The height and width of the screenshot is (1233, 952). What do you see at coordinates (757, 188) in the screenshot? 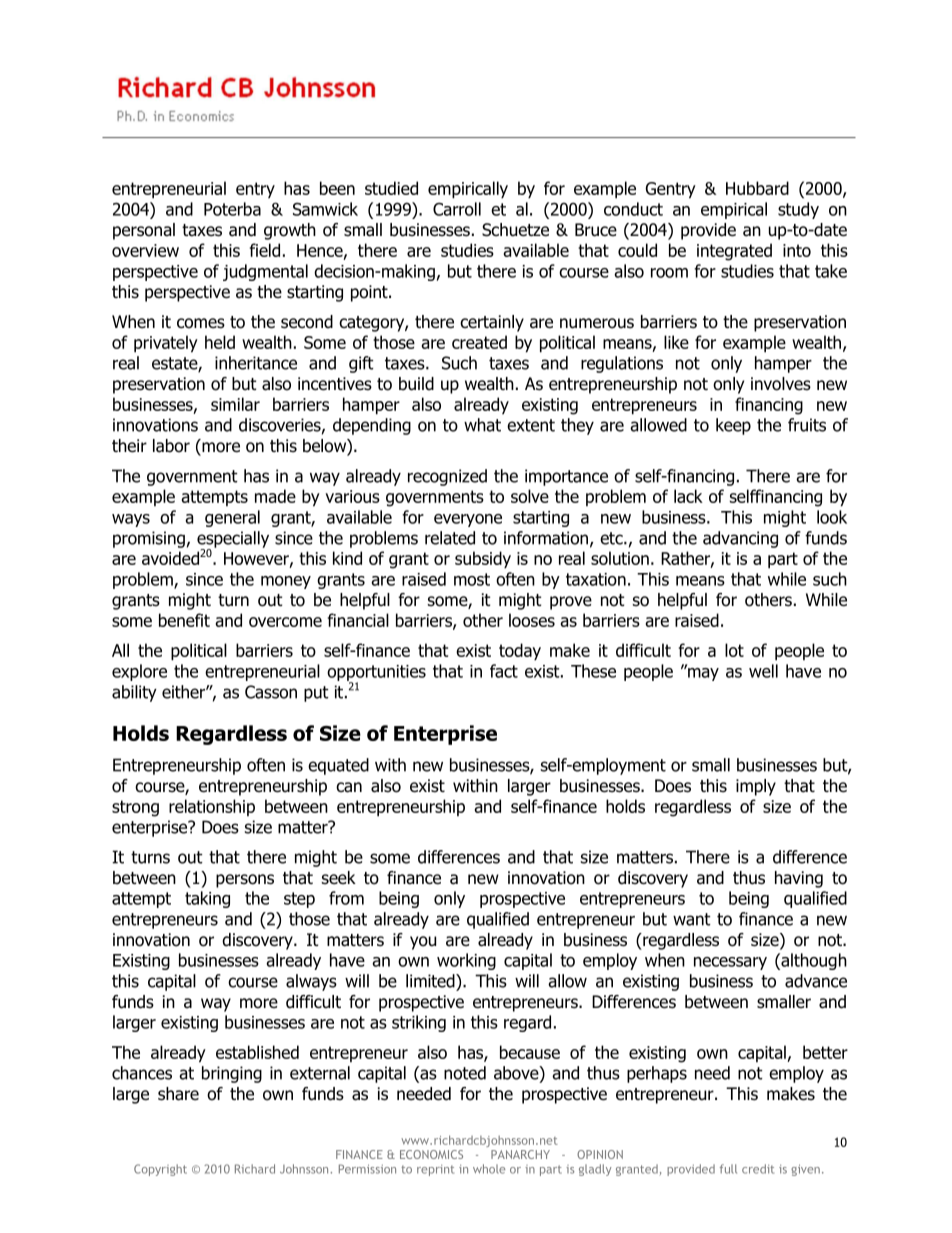
I see `Hubbard` at bounding box center [757, 188].
